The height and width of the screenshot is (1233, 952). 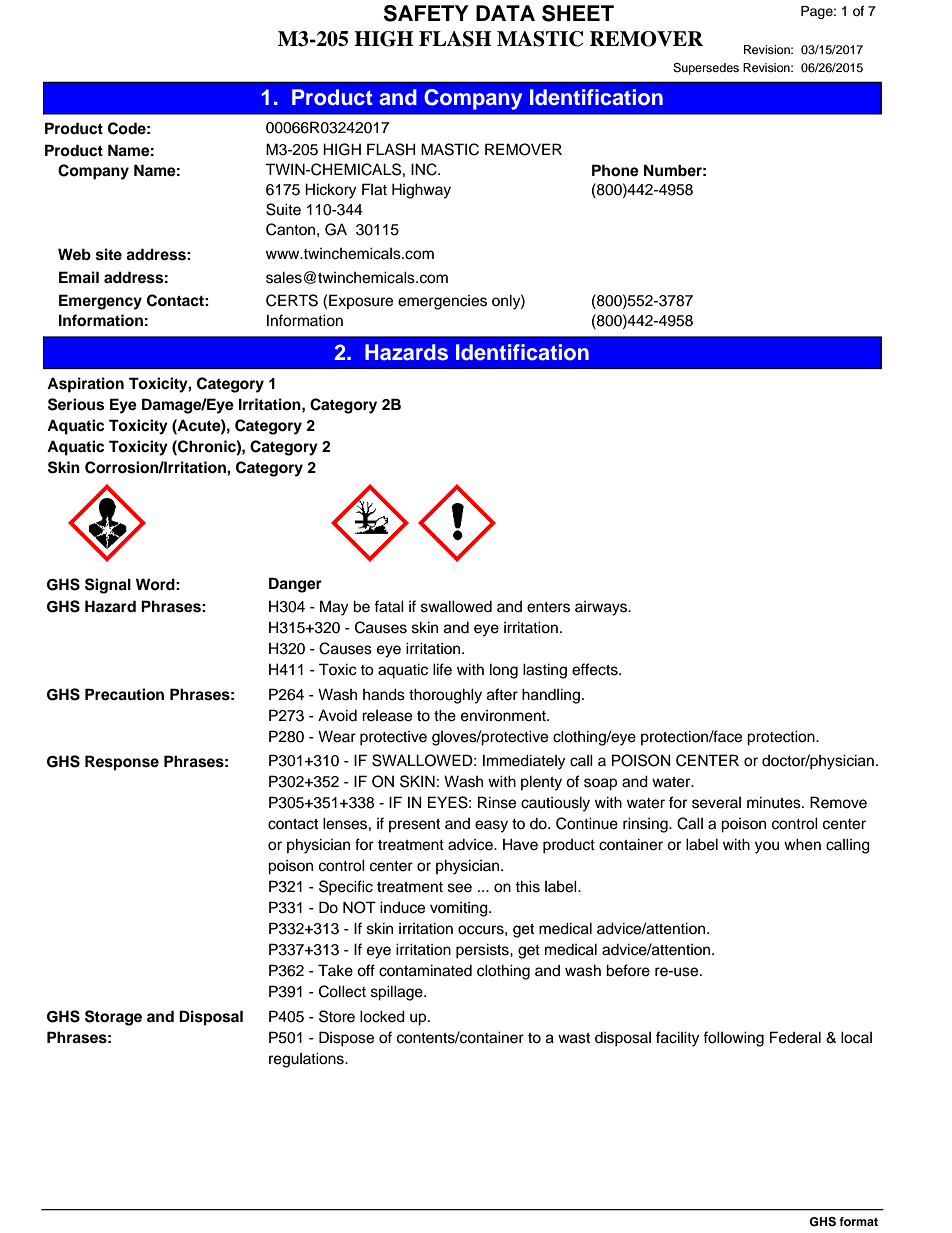 I want to click on fatal, so click(x=389, y=606).
